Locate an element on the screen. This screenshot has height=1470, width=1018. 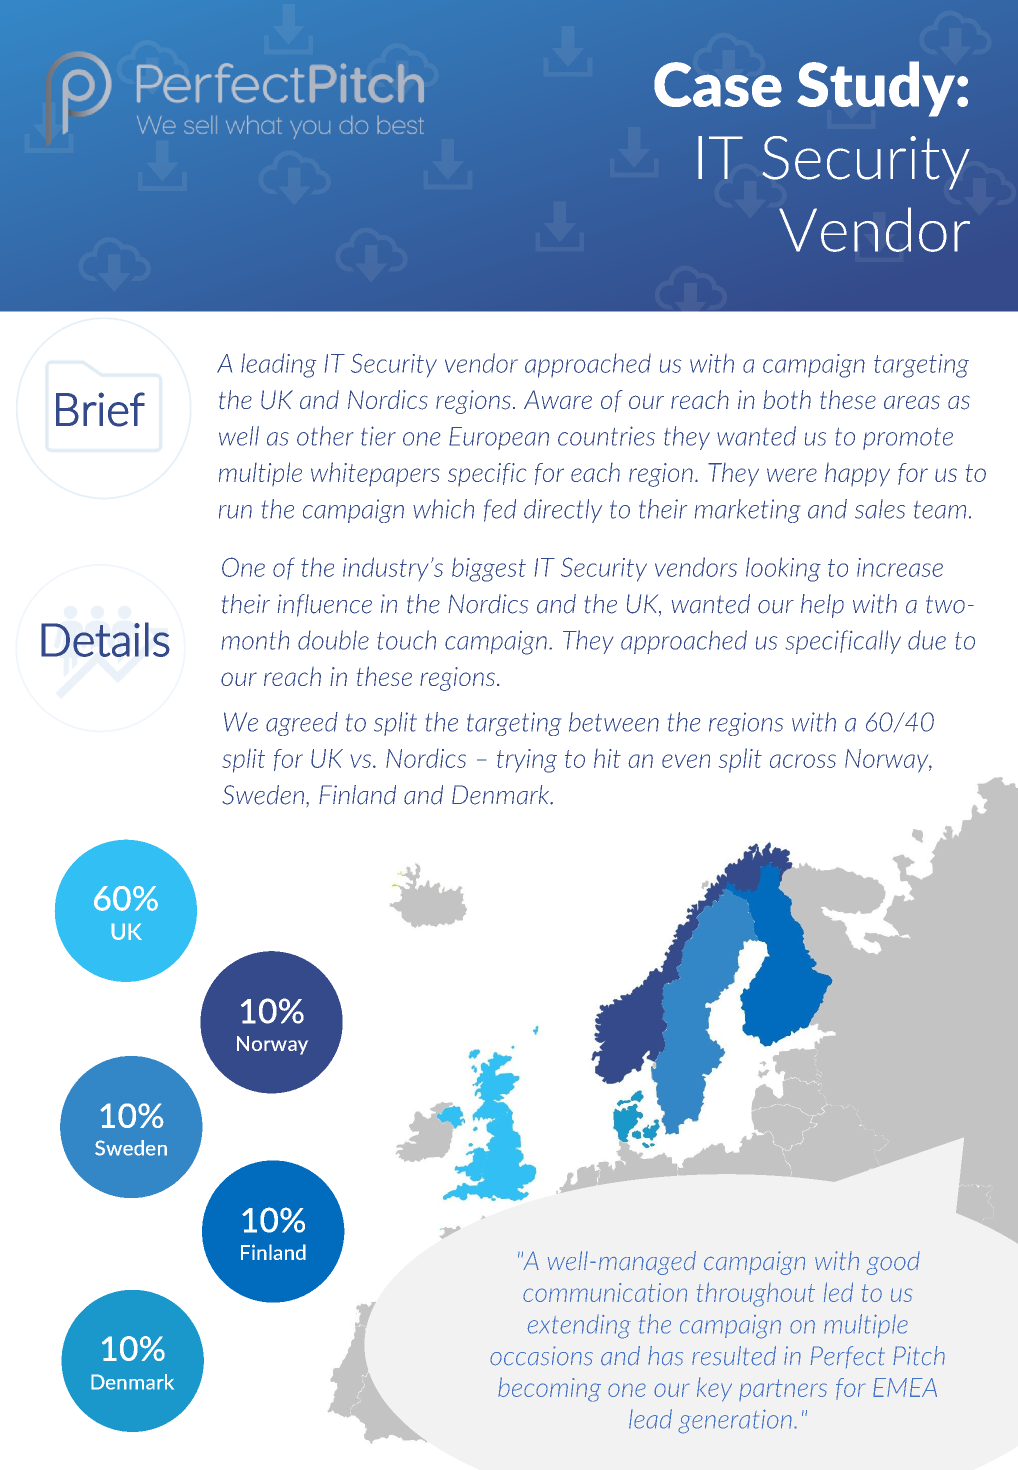
trying is located at coordinates (527, 761).
